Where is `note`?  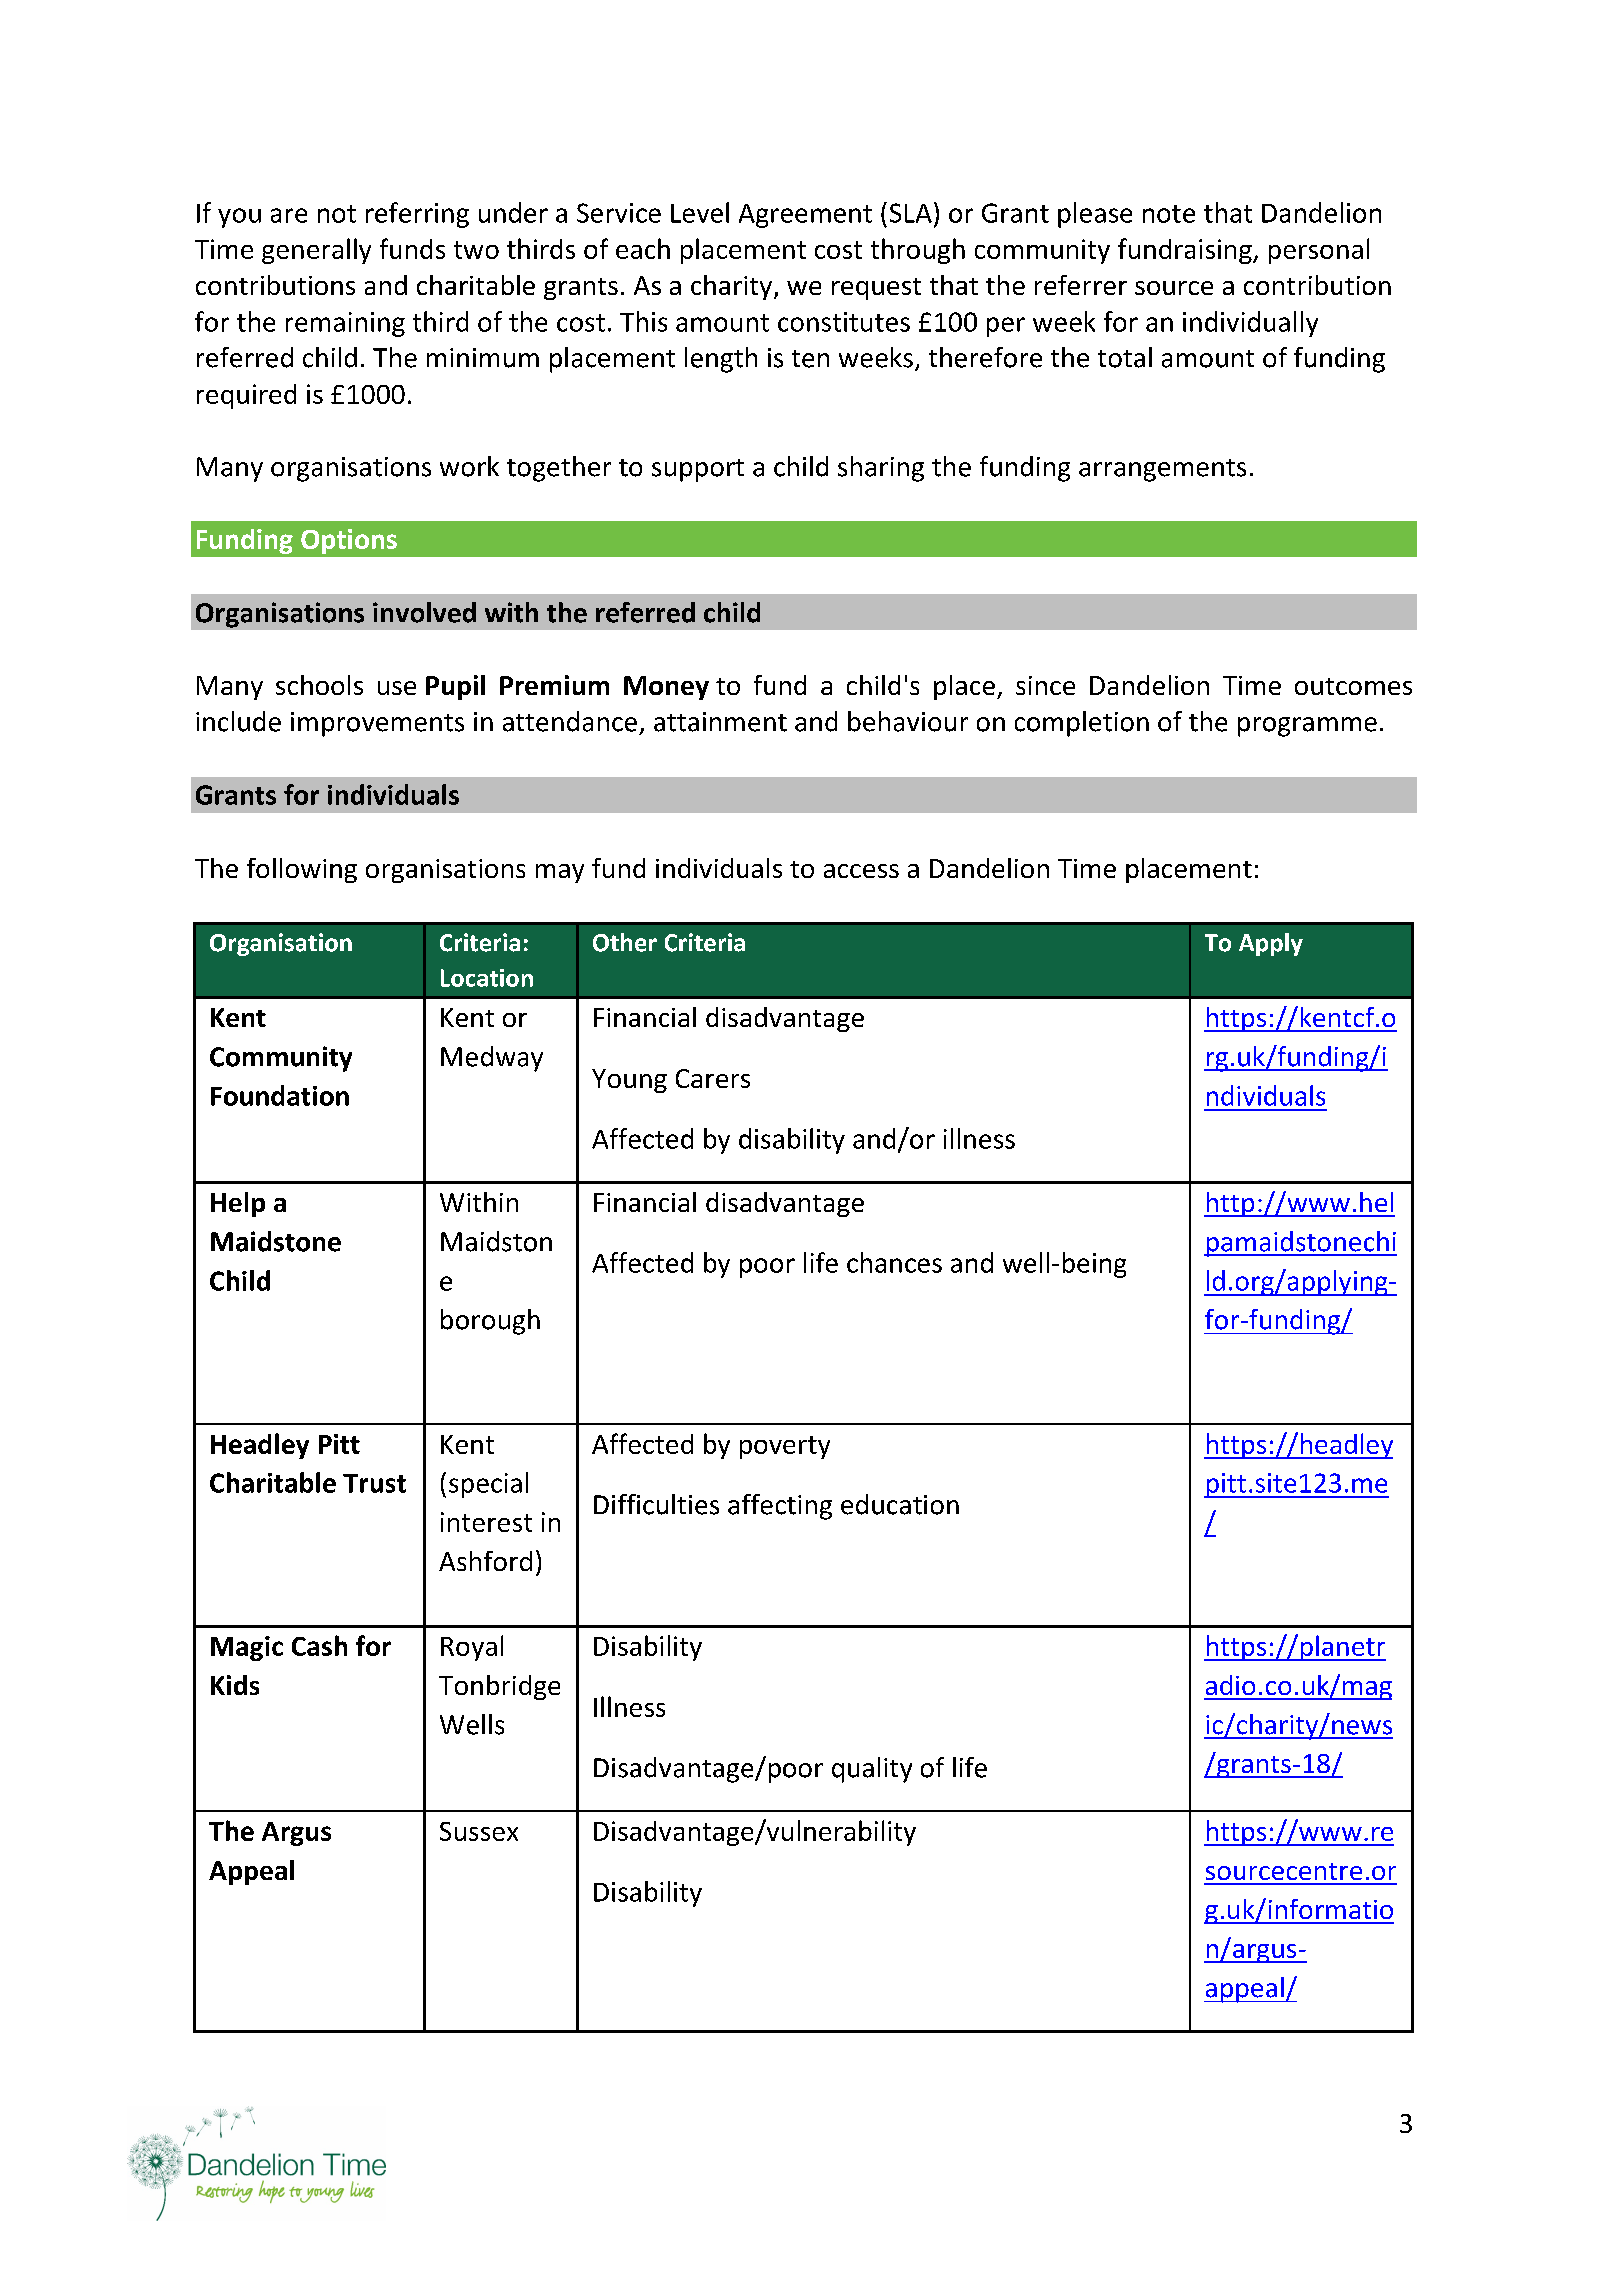
note is located at coordinates (1169, 214).
